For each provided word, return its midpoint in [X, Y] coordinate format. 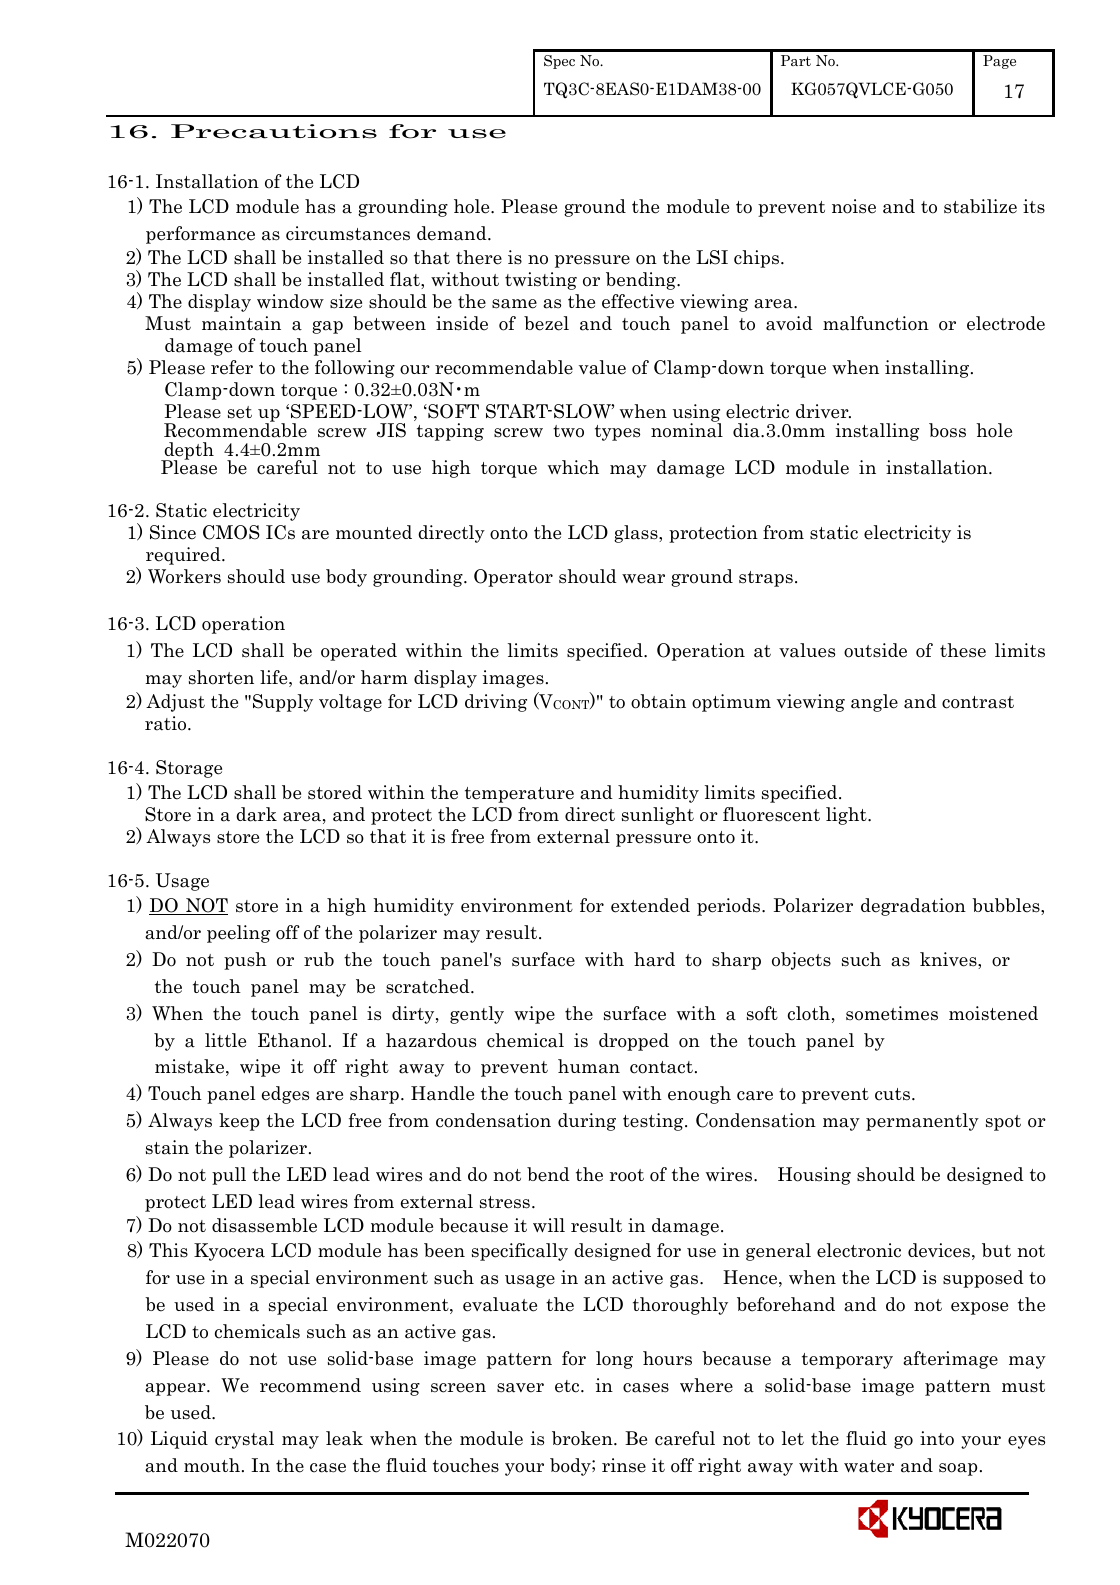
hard [654, 959]
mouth [212, 1465]
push [245, 961]
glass [637, 534]
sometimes [892, 1013]
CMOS [231, 532]
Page [999, 62]
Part [796, 60]
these [963, 650]
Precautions [274, 131]
